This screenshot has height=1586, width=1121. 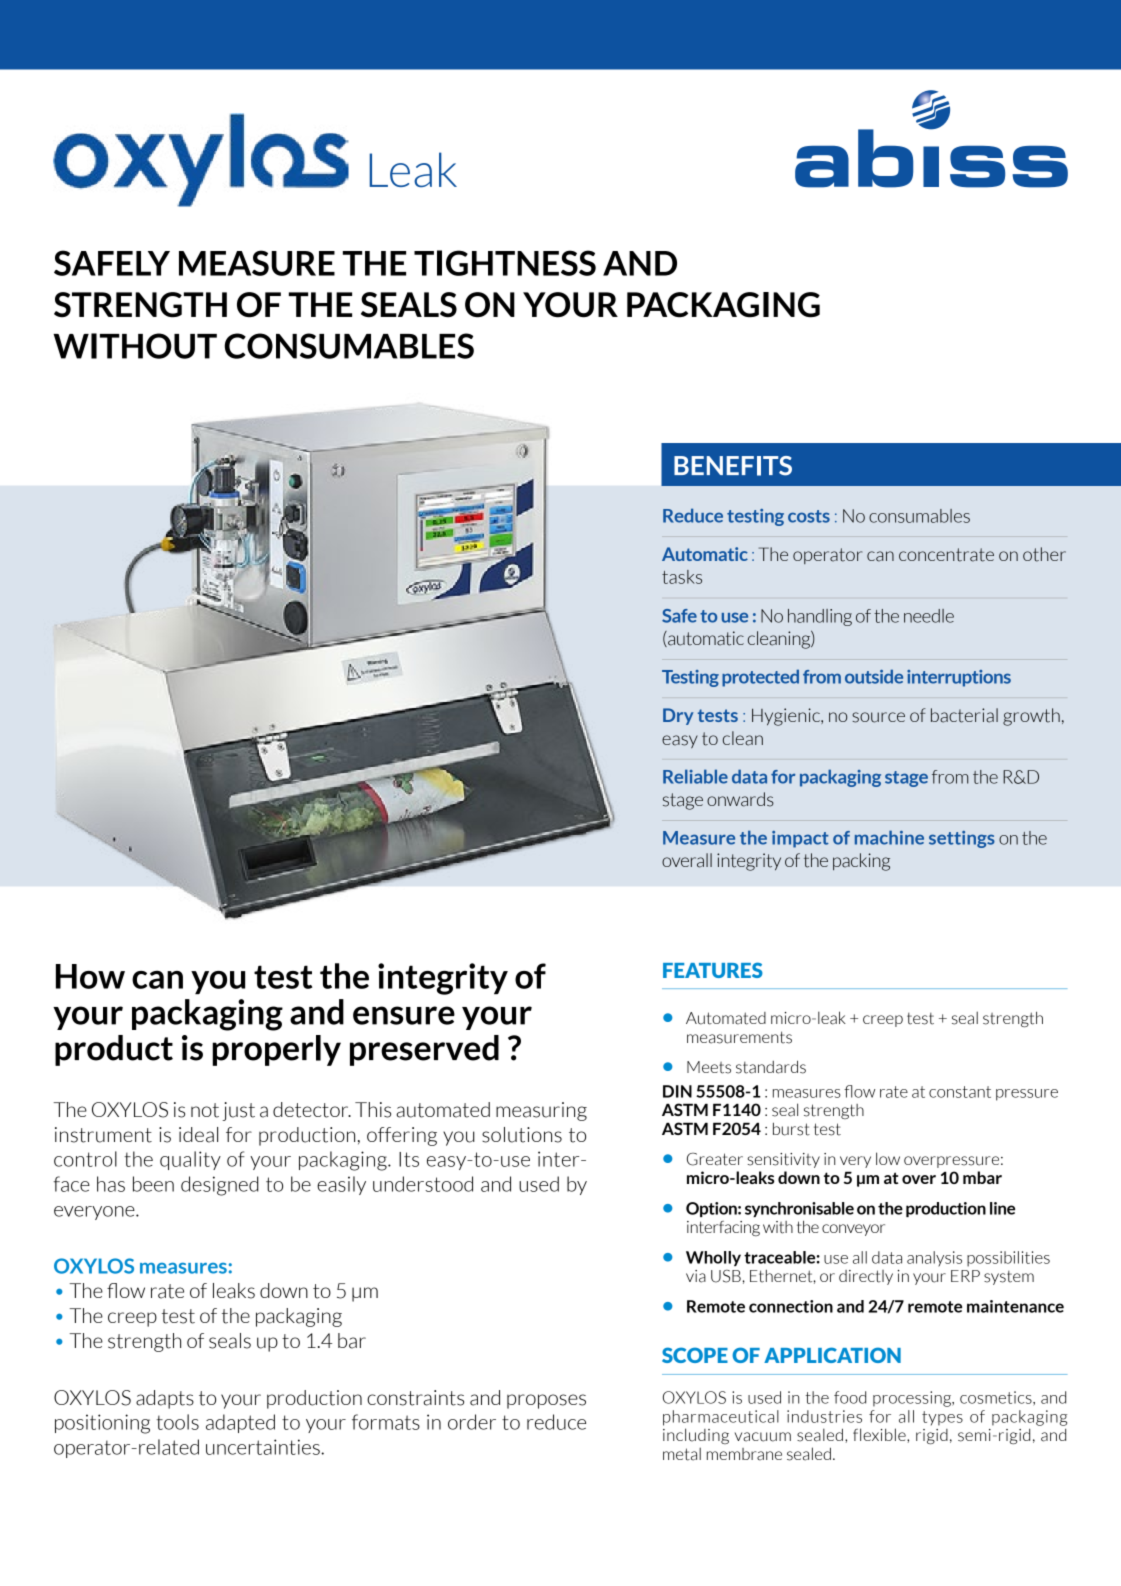 What do you see at coordinates (682, 577) in the screenshot?
I see `tasks` at bounding box center [682, 577].
